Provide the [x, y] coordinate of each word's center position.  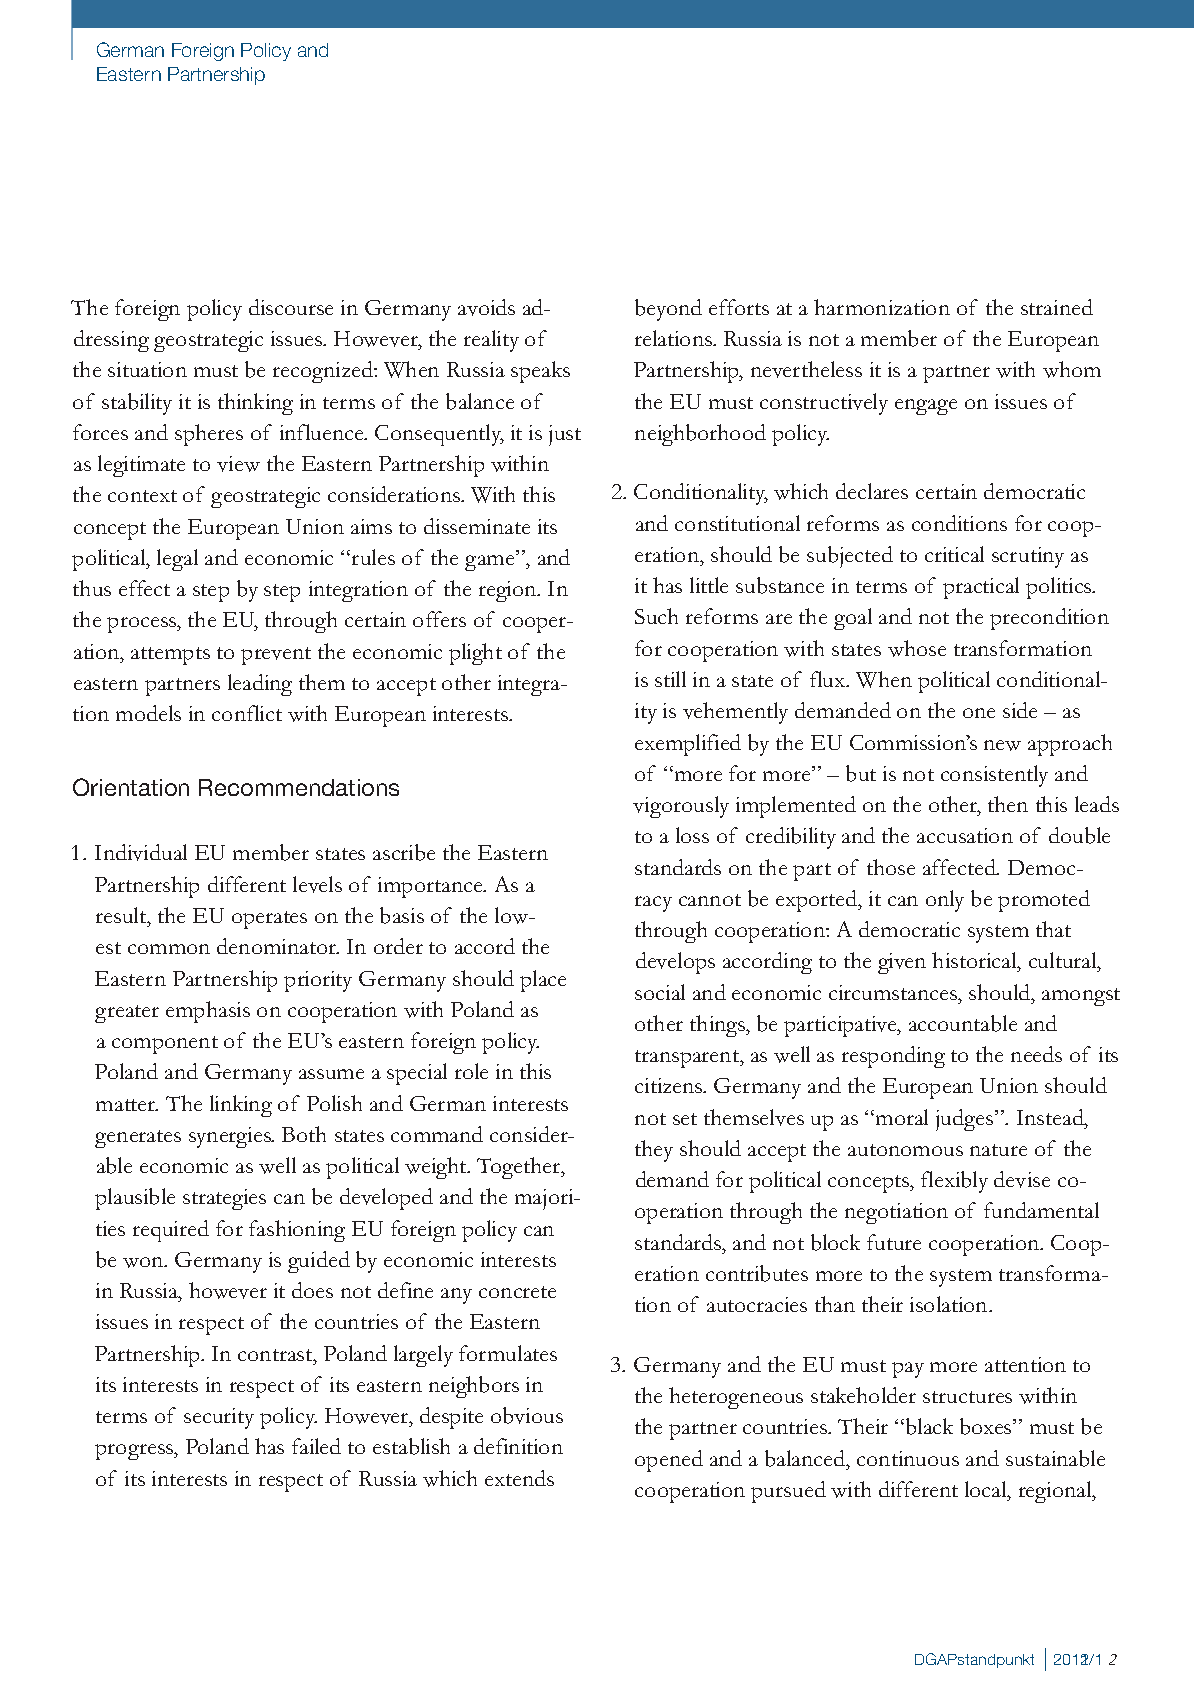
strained [1057, 307]
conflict [247, 713]
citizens [670, 1085]
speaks [540, 372]
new [1002, 745]
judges [966, 1120]
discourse [291, 307]
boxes [987, 1426]
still [670, 679]
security [219, 1418]
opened [669, 1461]
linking [241, 1106]
